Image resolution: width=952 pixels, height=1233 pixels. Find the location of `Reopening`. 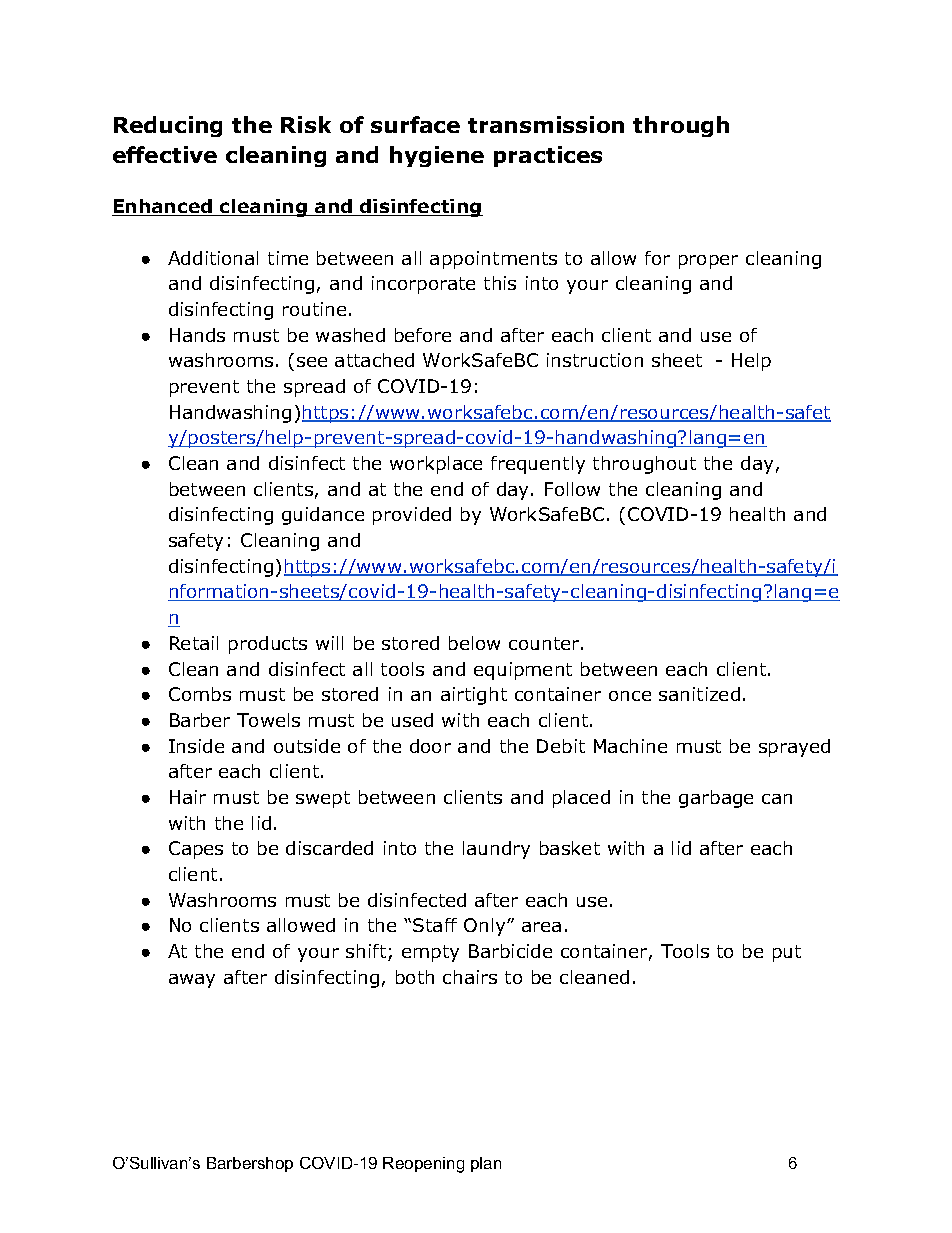

Reopening is located at coordinates (423, 1165).
